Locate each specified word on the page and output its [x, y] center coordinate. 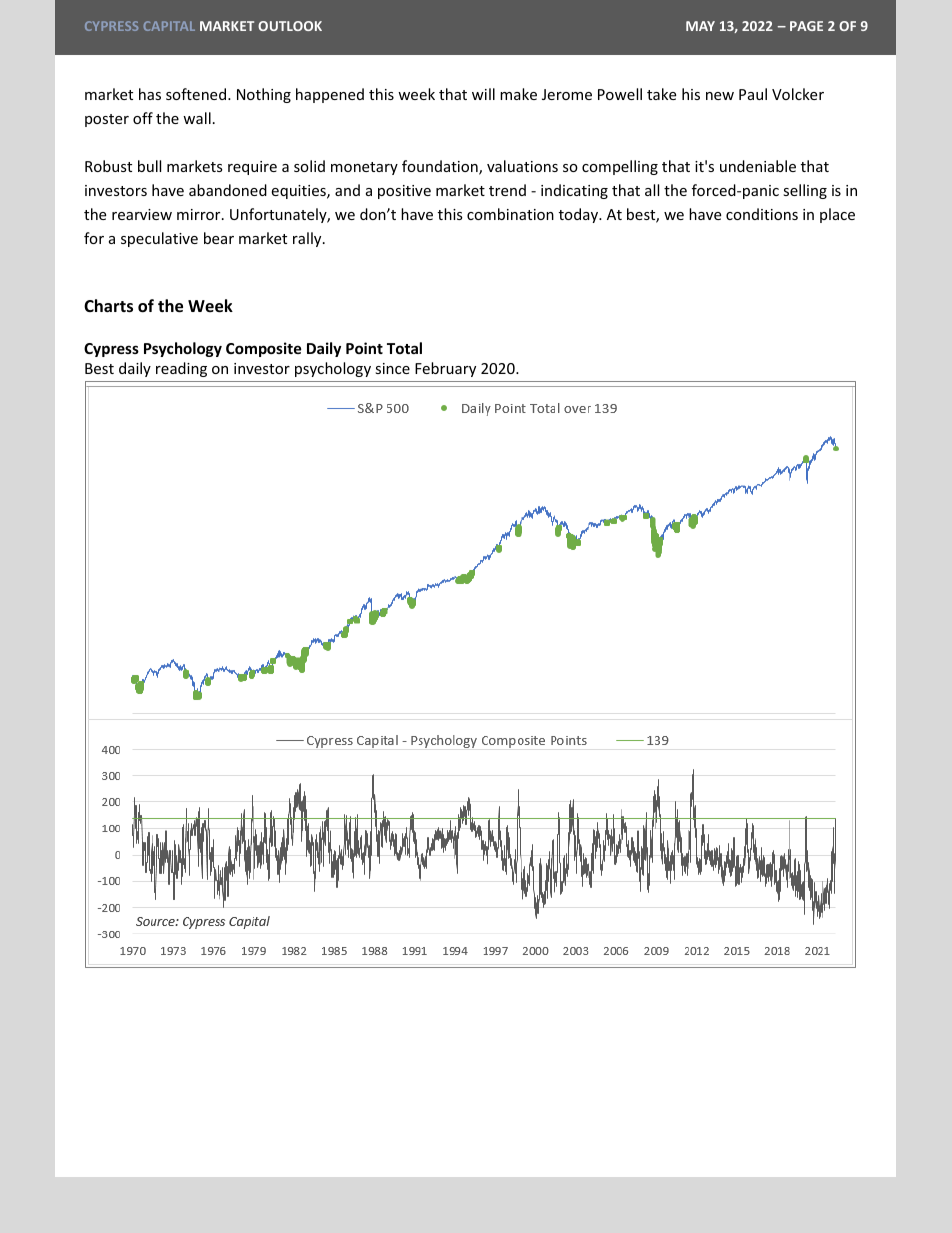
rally [308, 239]
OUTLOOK [290, 26]
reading [181, 369]
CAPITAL [169, 26]
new [720, 96]
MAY [700, 26]
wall [197, 118]
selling [805, 191]
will [483, 94]
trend [507, 190]
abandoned [228, 190]
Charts [108, 306]
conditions [762, 214]
